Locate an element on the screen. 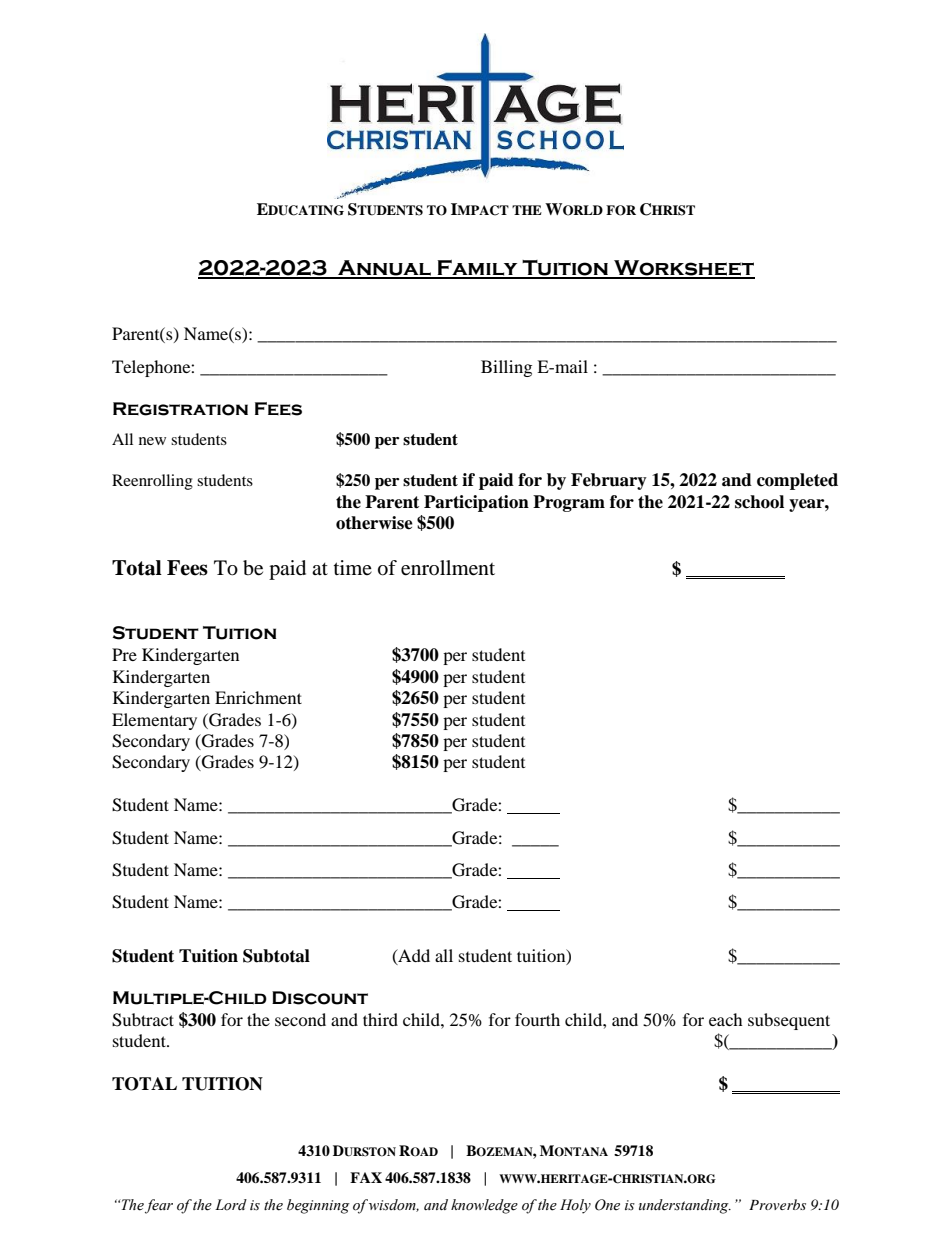 This screenshot has height=1233, width=952. school is located at coordinates (759, 502).
